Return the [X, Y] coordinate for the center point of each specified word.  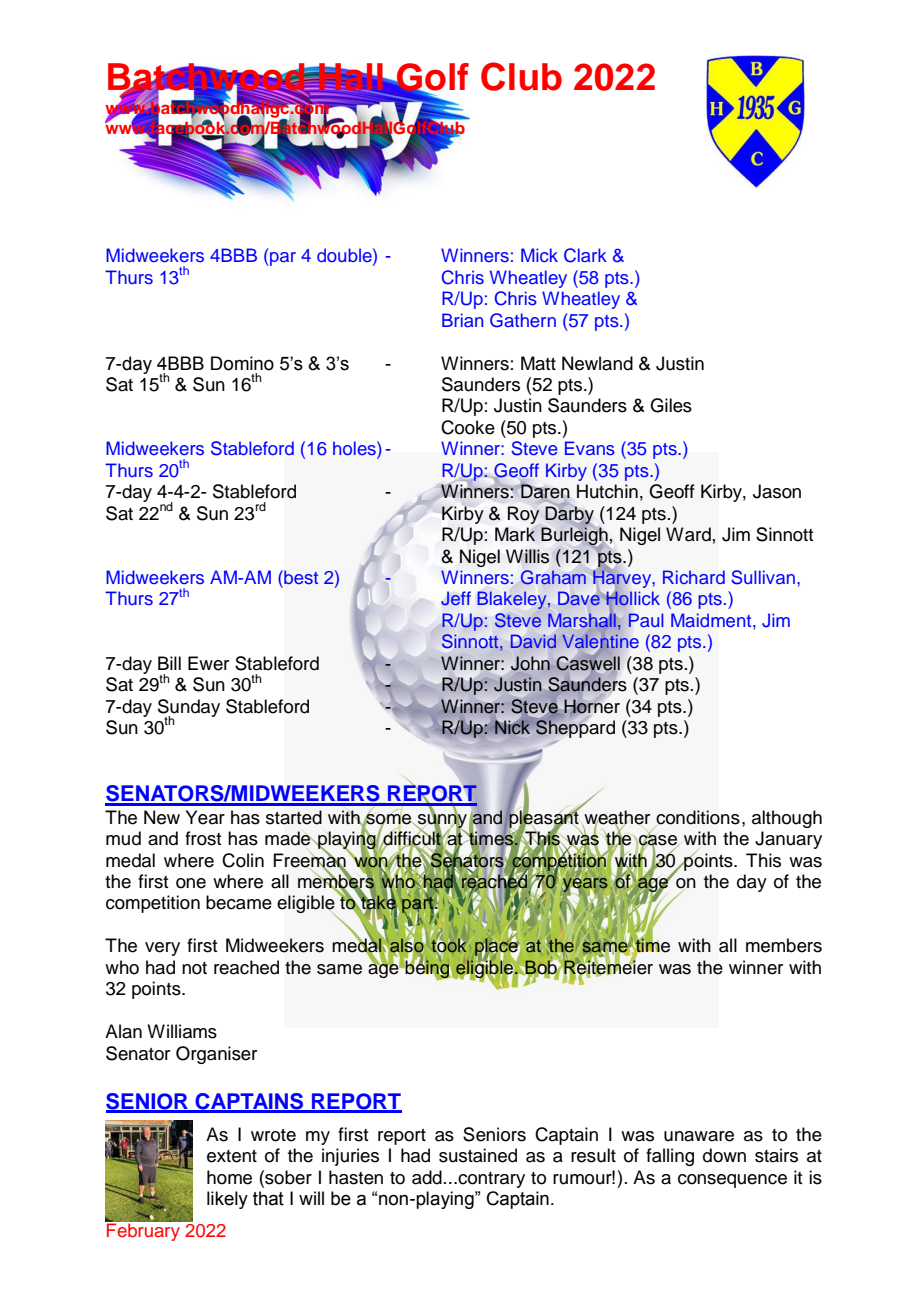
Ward [688, 534]
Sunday [189, 709]
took [448, 946]
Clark [585, 255]
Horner [591, 707]
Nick [512, 727]
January [788, 840]
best [300, 577]
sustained [478, 1155]
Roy [523, 515]
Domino [242, 363]
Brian [462, 320]
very [162, 949]
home [229, 1177]
